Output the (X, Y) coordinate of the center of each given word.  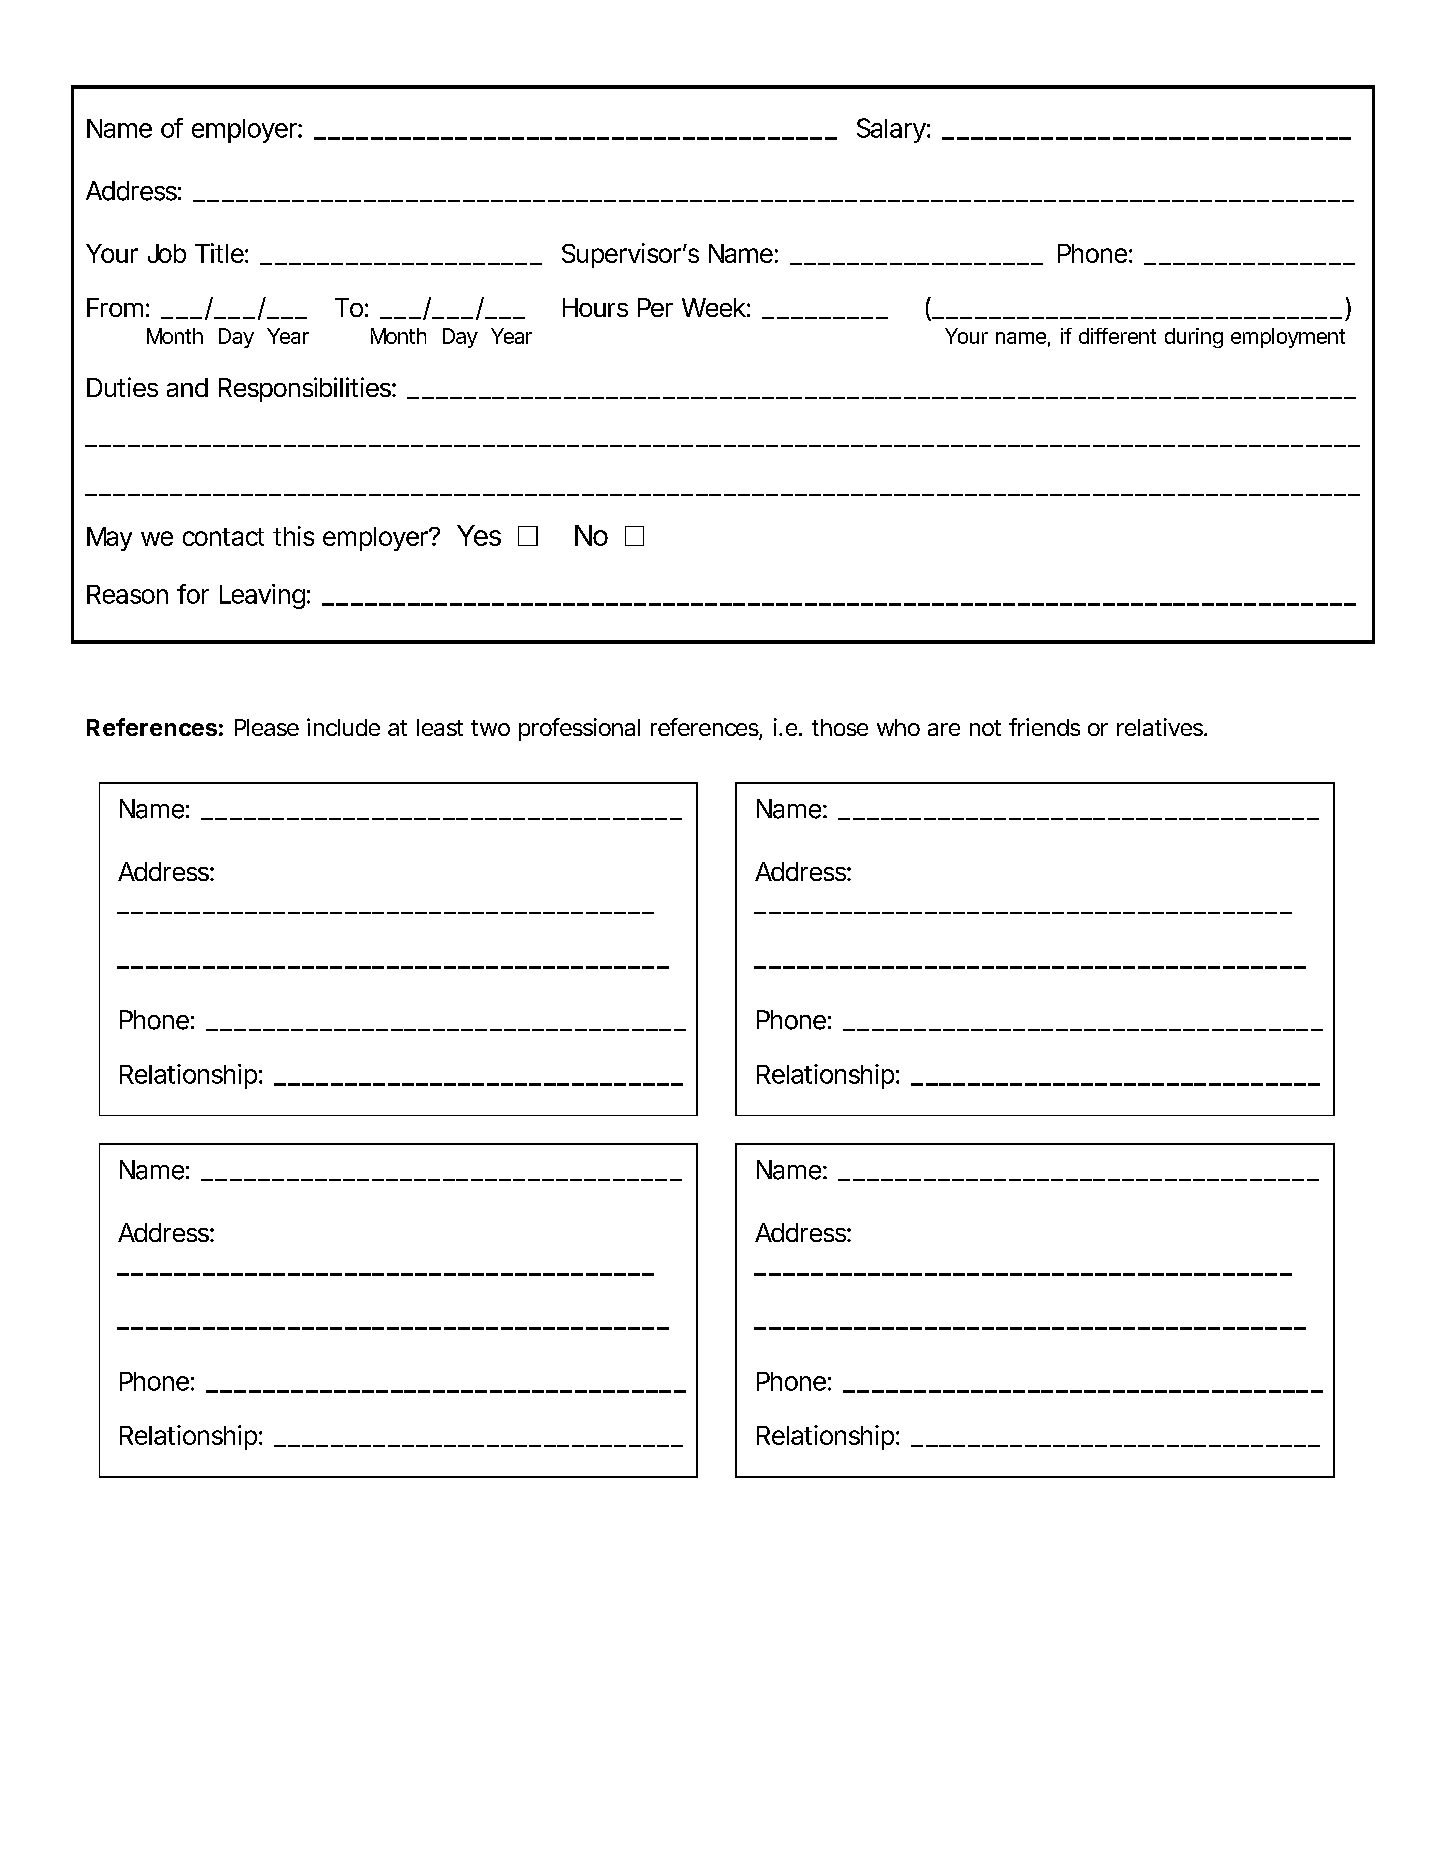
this (293, 536)
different (1117, 336)
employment (1288, 338)
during (1194, 338)
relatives (1161, 727)
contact (223, 537)
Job (167, 253)
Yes (479, 535)
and (187, 387)
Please (267, 727)
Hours (595, 307)
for (193, 594)
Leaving (262, 596)
